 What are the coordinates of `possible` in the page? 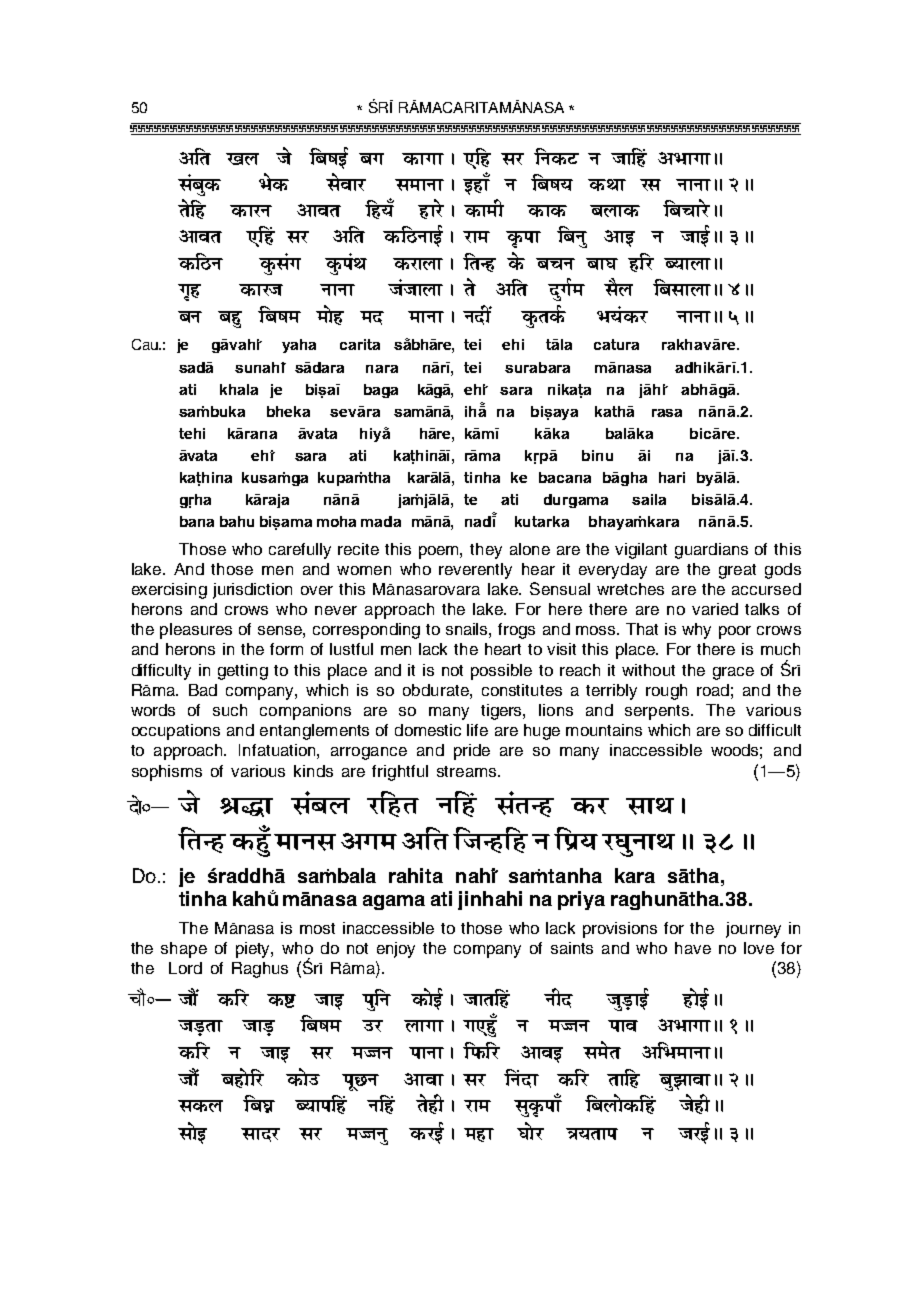 It's located at (501, 672).
